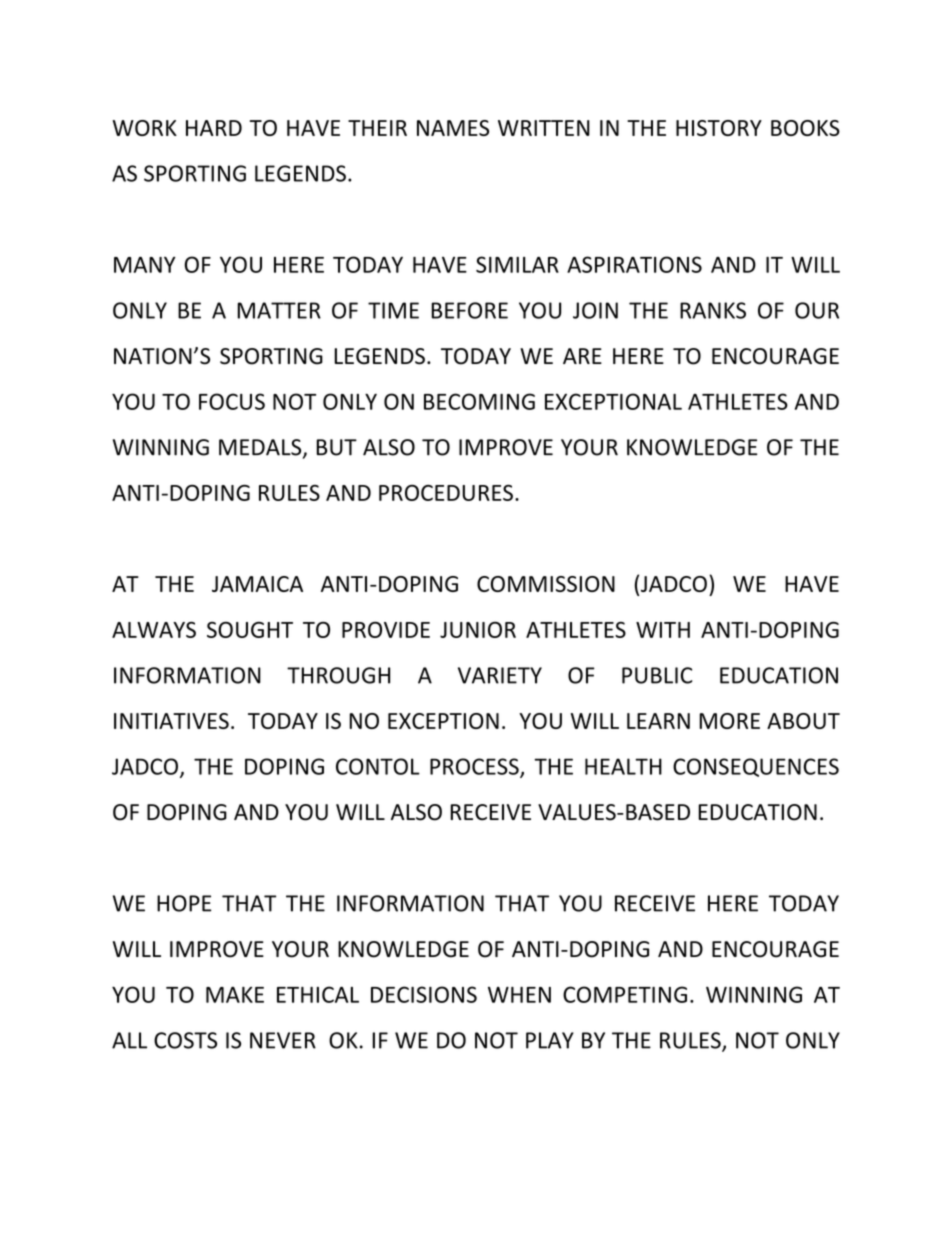 This screenshot has width=952, height=1233. Describe the element at coordinates (424, 994) in the screenshot. I see `DECISIONS` at that location.
